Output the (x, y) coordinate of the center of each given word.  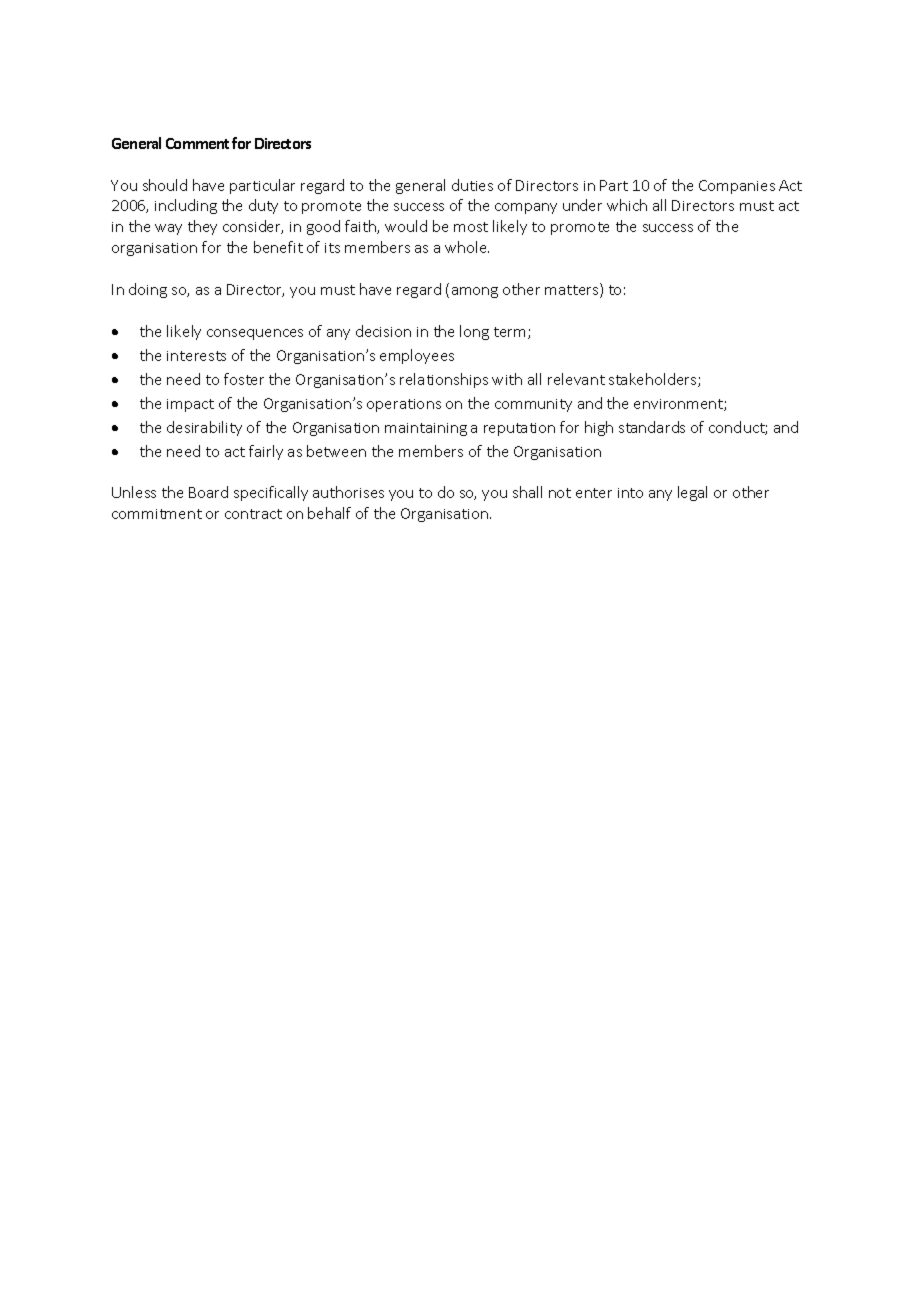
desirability (204, 428)
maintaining (426, 429)
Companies (737, 187)
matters (573, 290)
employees (417, 356)
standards (652, 427)
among (475, 292)
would (406, 226)
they (202, 227)
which (627, 205)
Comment (197, 143)
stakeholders (654, 380)
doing (148, 290)
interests (196, 356)
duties (472, 185)
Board (208, 492)
